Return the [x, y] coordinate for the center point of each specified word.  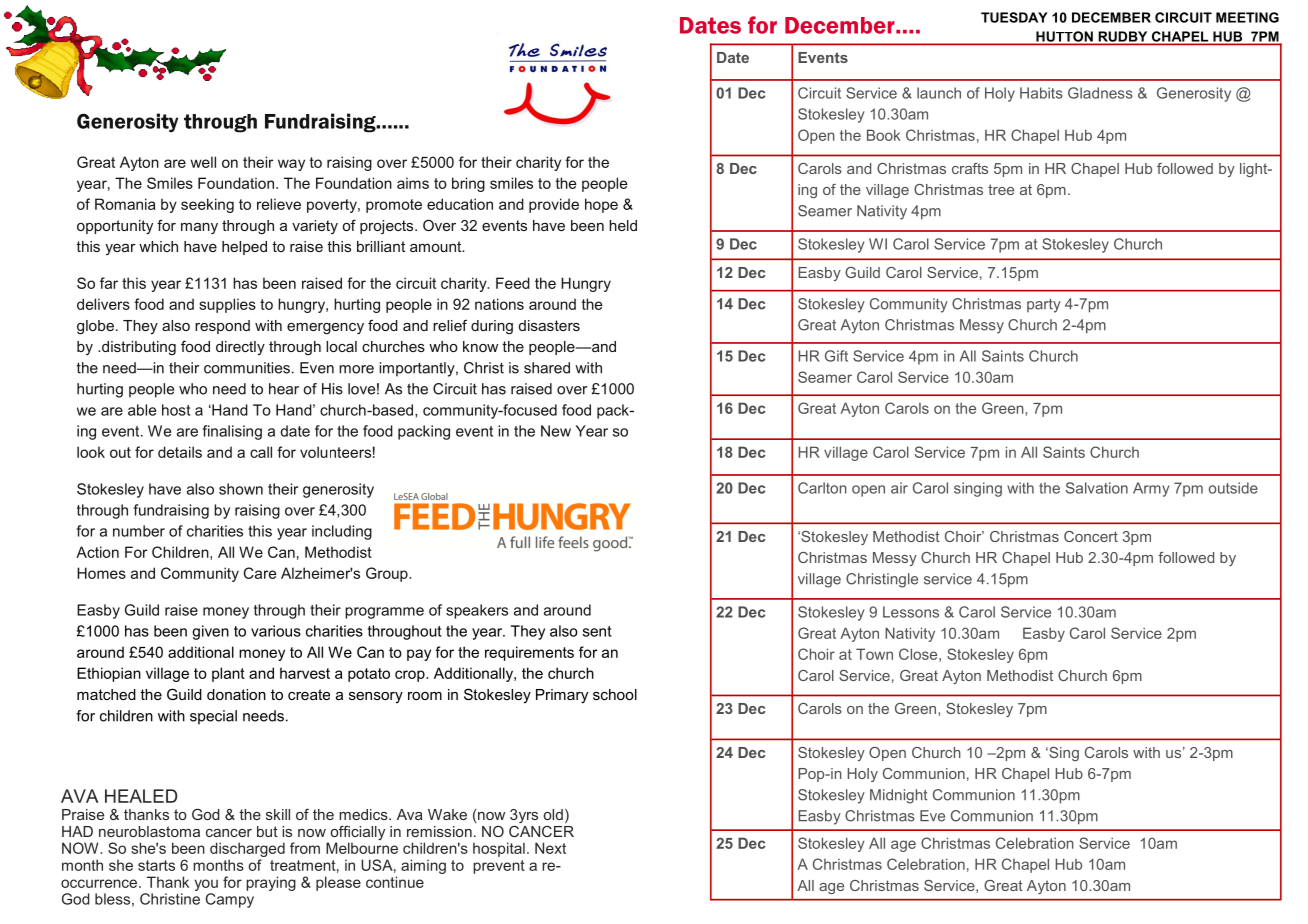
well [203, 162]
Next [550, 848]
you [206, 885]
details [180, 452]
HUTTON [1064, 37]
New [556, 431]
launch [939, 93]
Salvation [1097, 488]
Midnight [899, 796]
